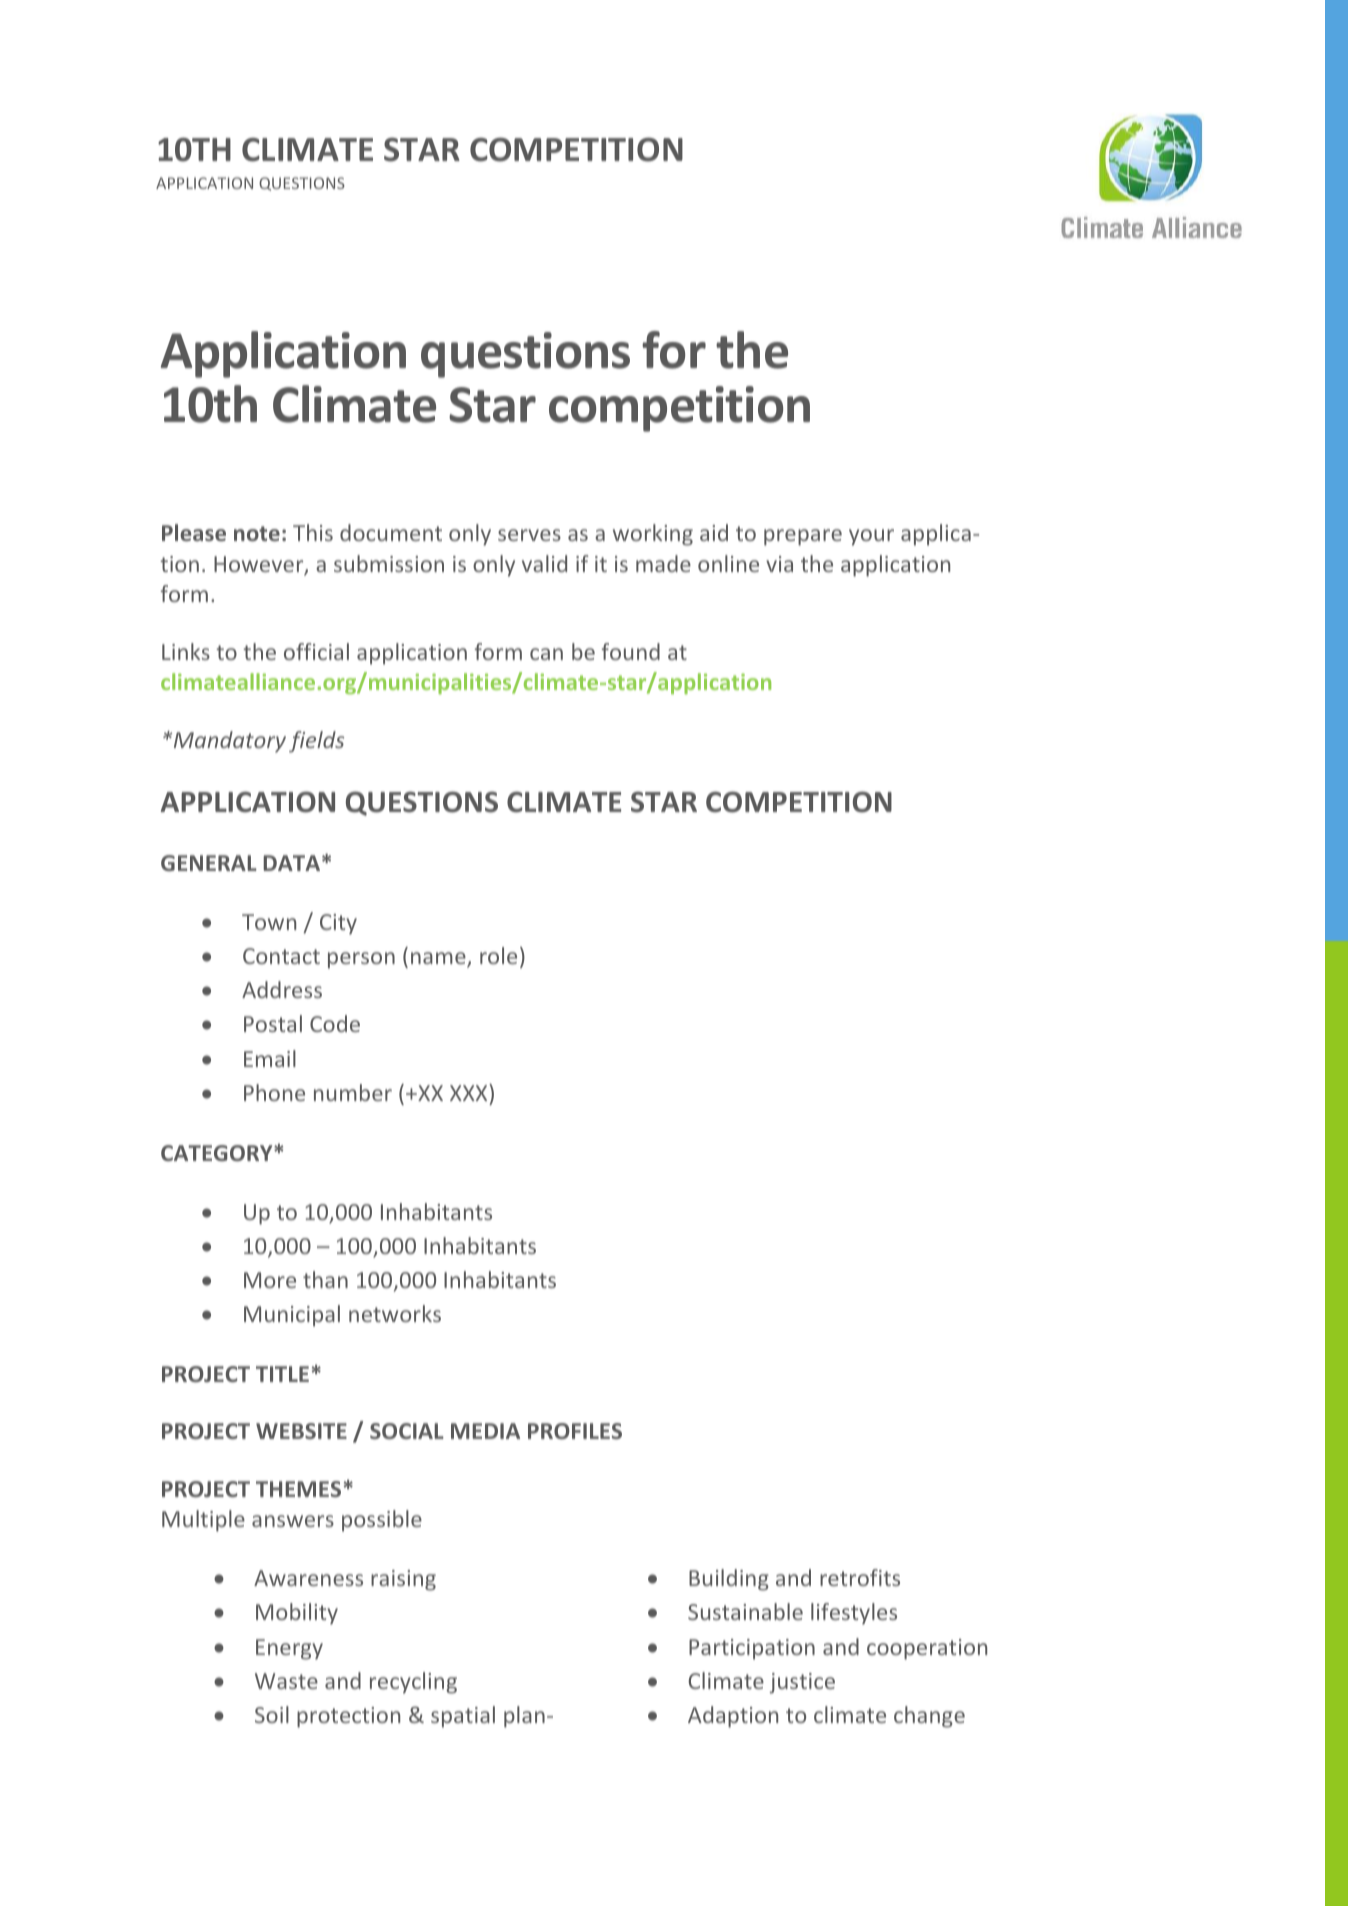 The height and width of the screenshot is (1906, 1348). Describe the element at coordinates (871, 537) in the screenshot. I see `your` at that location.
